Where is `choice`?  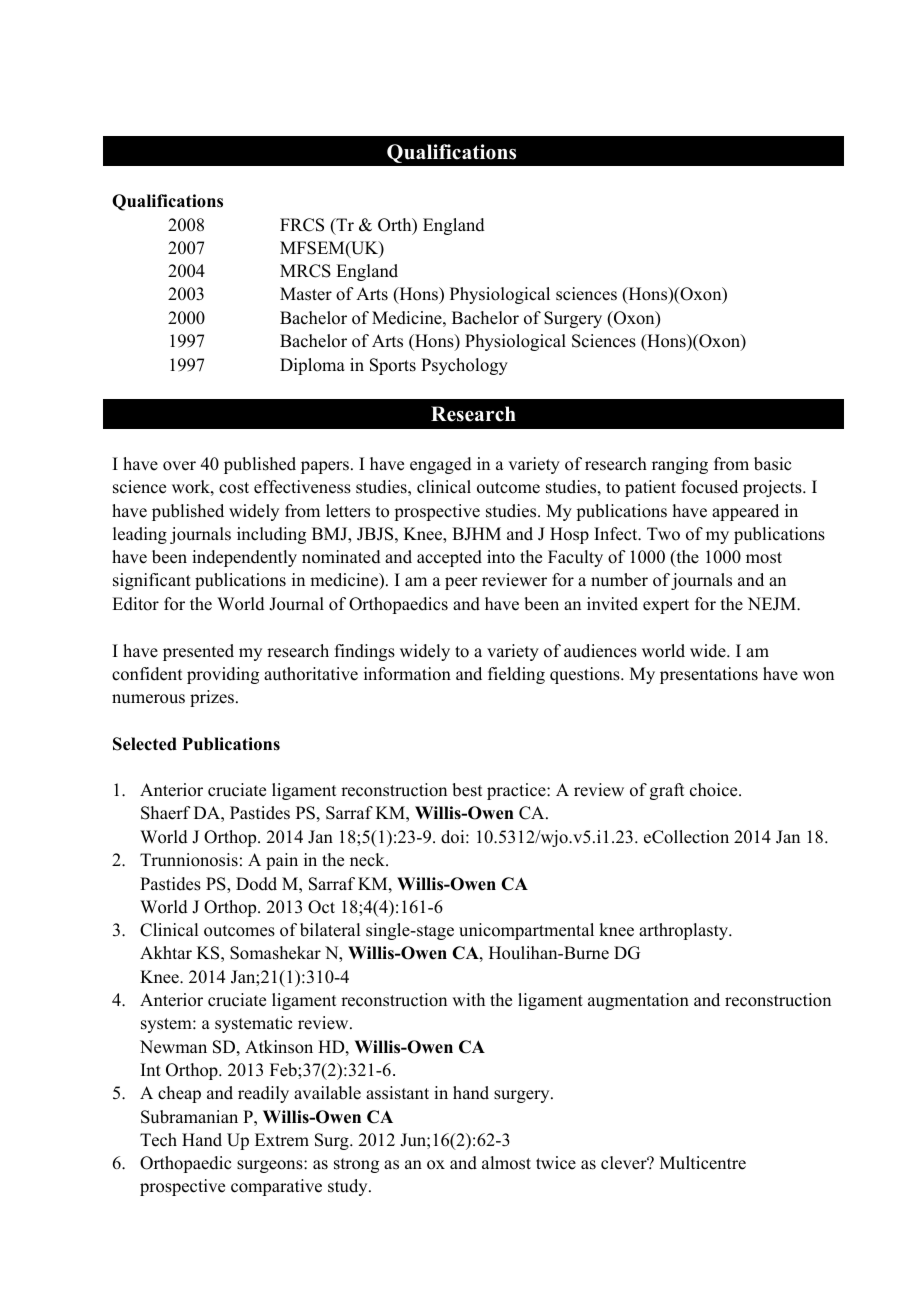 choice is located at coordinates (715, 790).
